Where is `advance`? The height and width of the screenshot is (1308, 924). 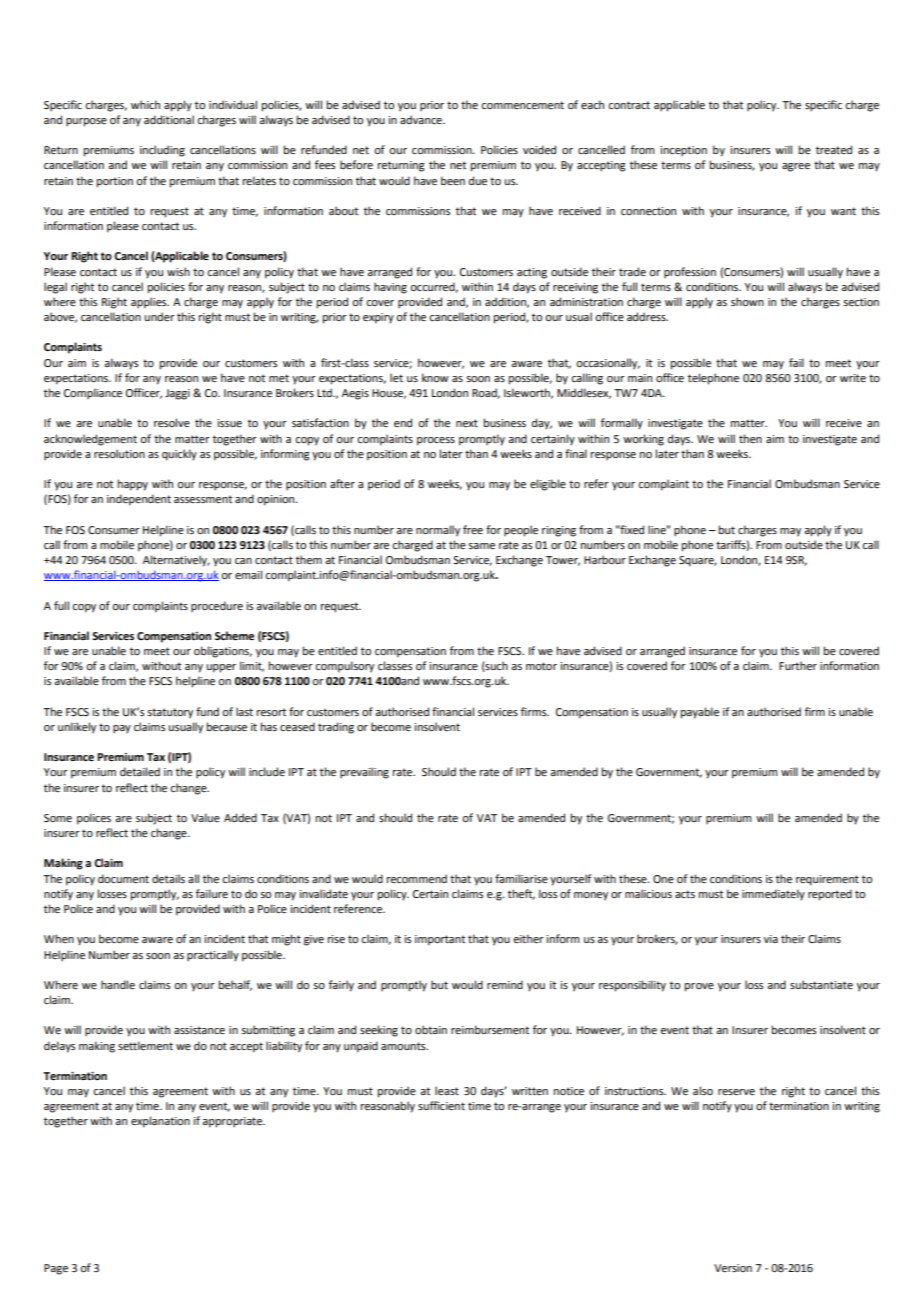 advance is located at coordinates (422, 119).
